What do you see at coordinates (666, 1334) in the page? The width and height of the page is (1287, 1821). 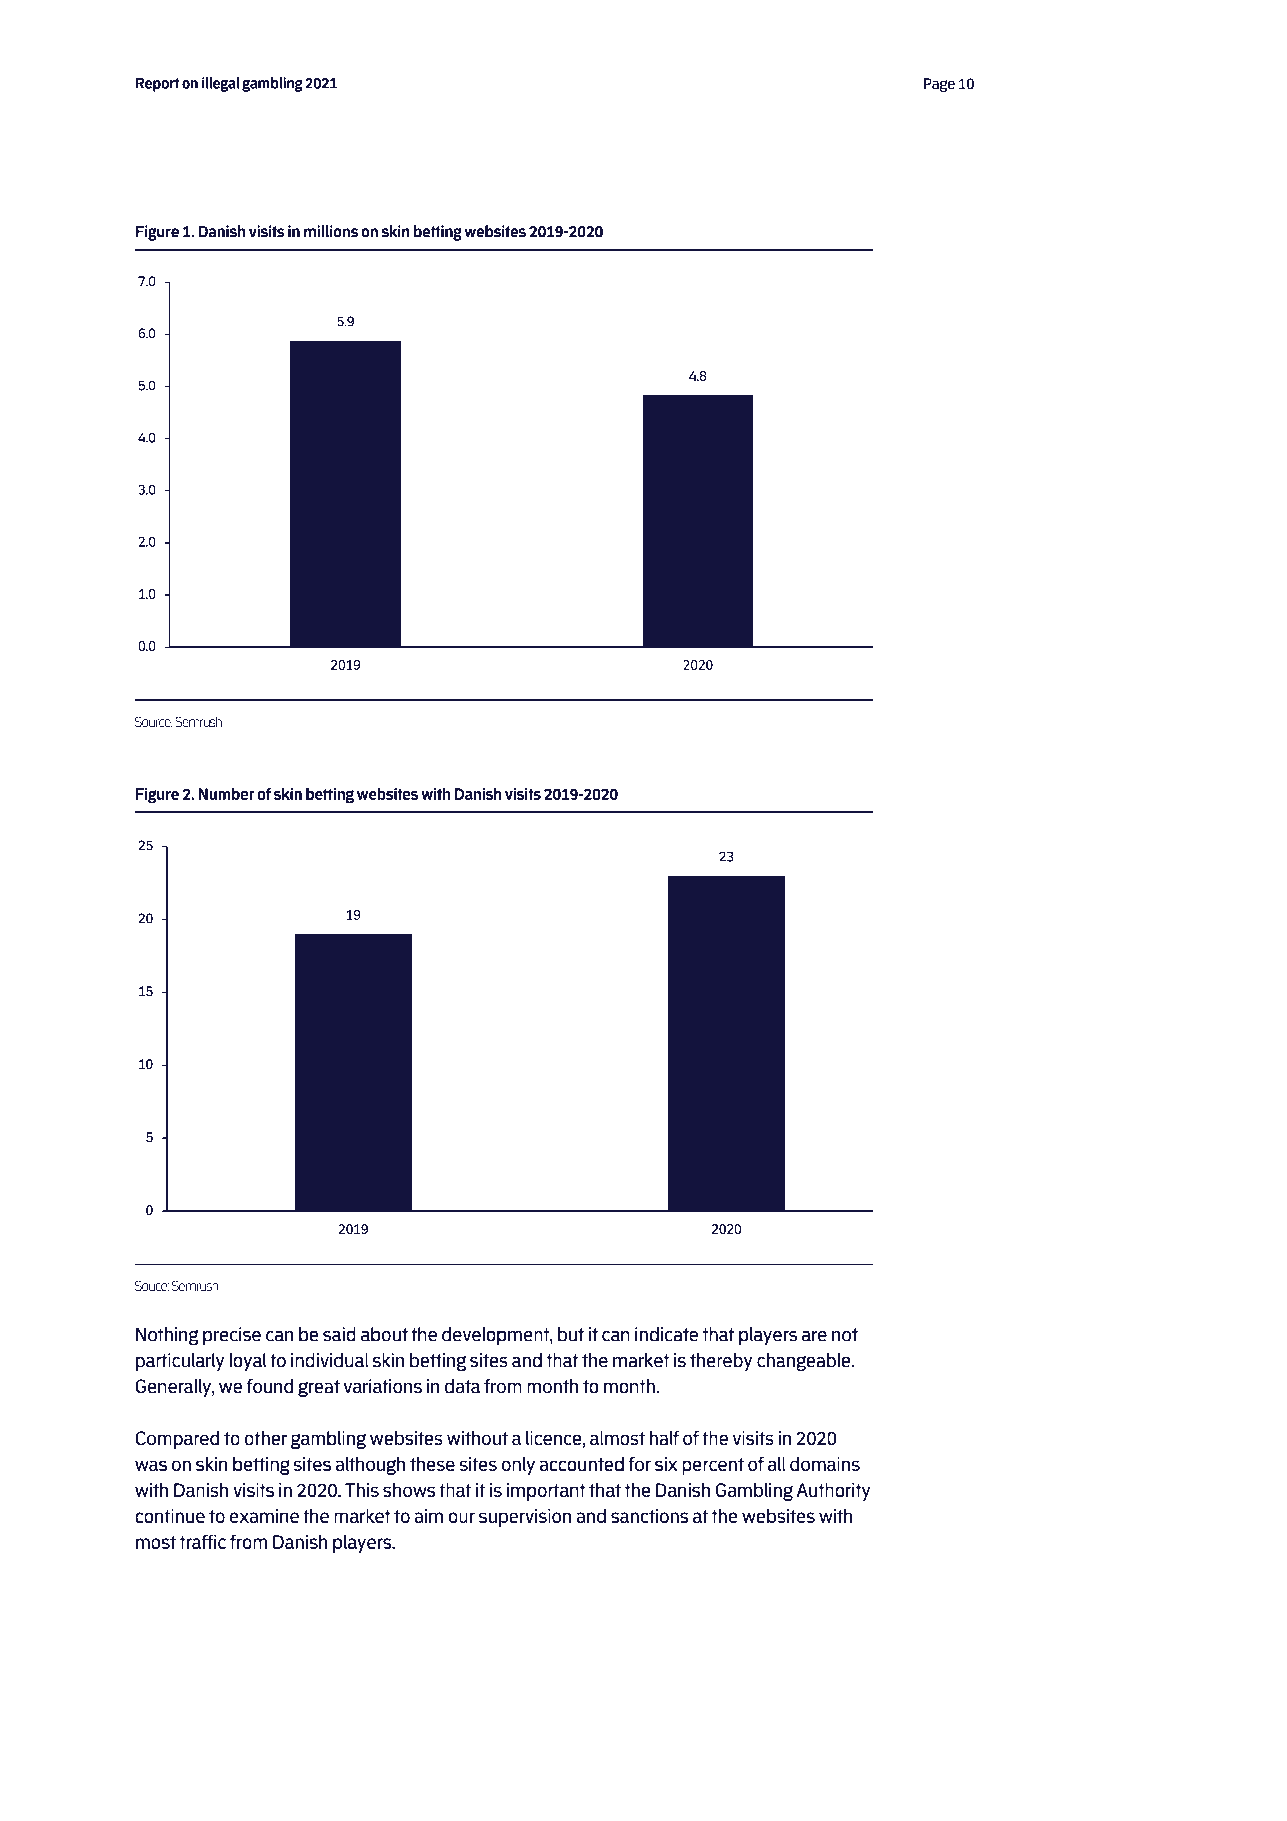 I see `indicate` at bounding box center [666, 1334].
